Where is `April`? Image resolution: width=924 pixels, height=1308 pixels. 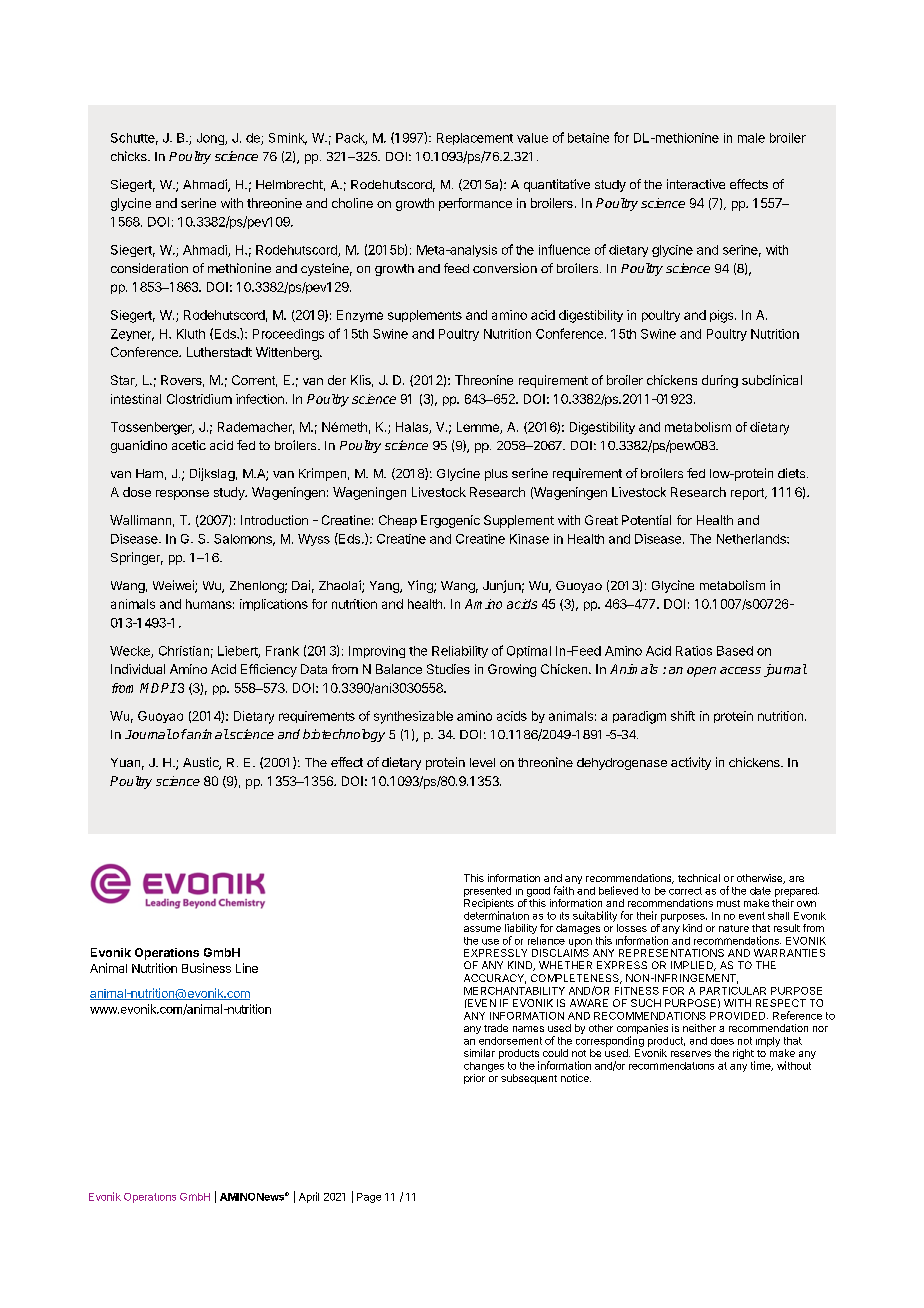
April is located at coordinates (309, 1197).
